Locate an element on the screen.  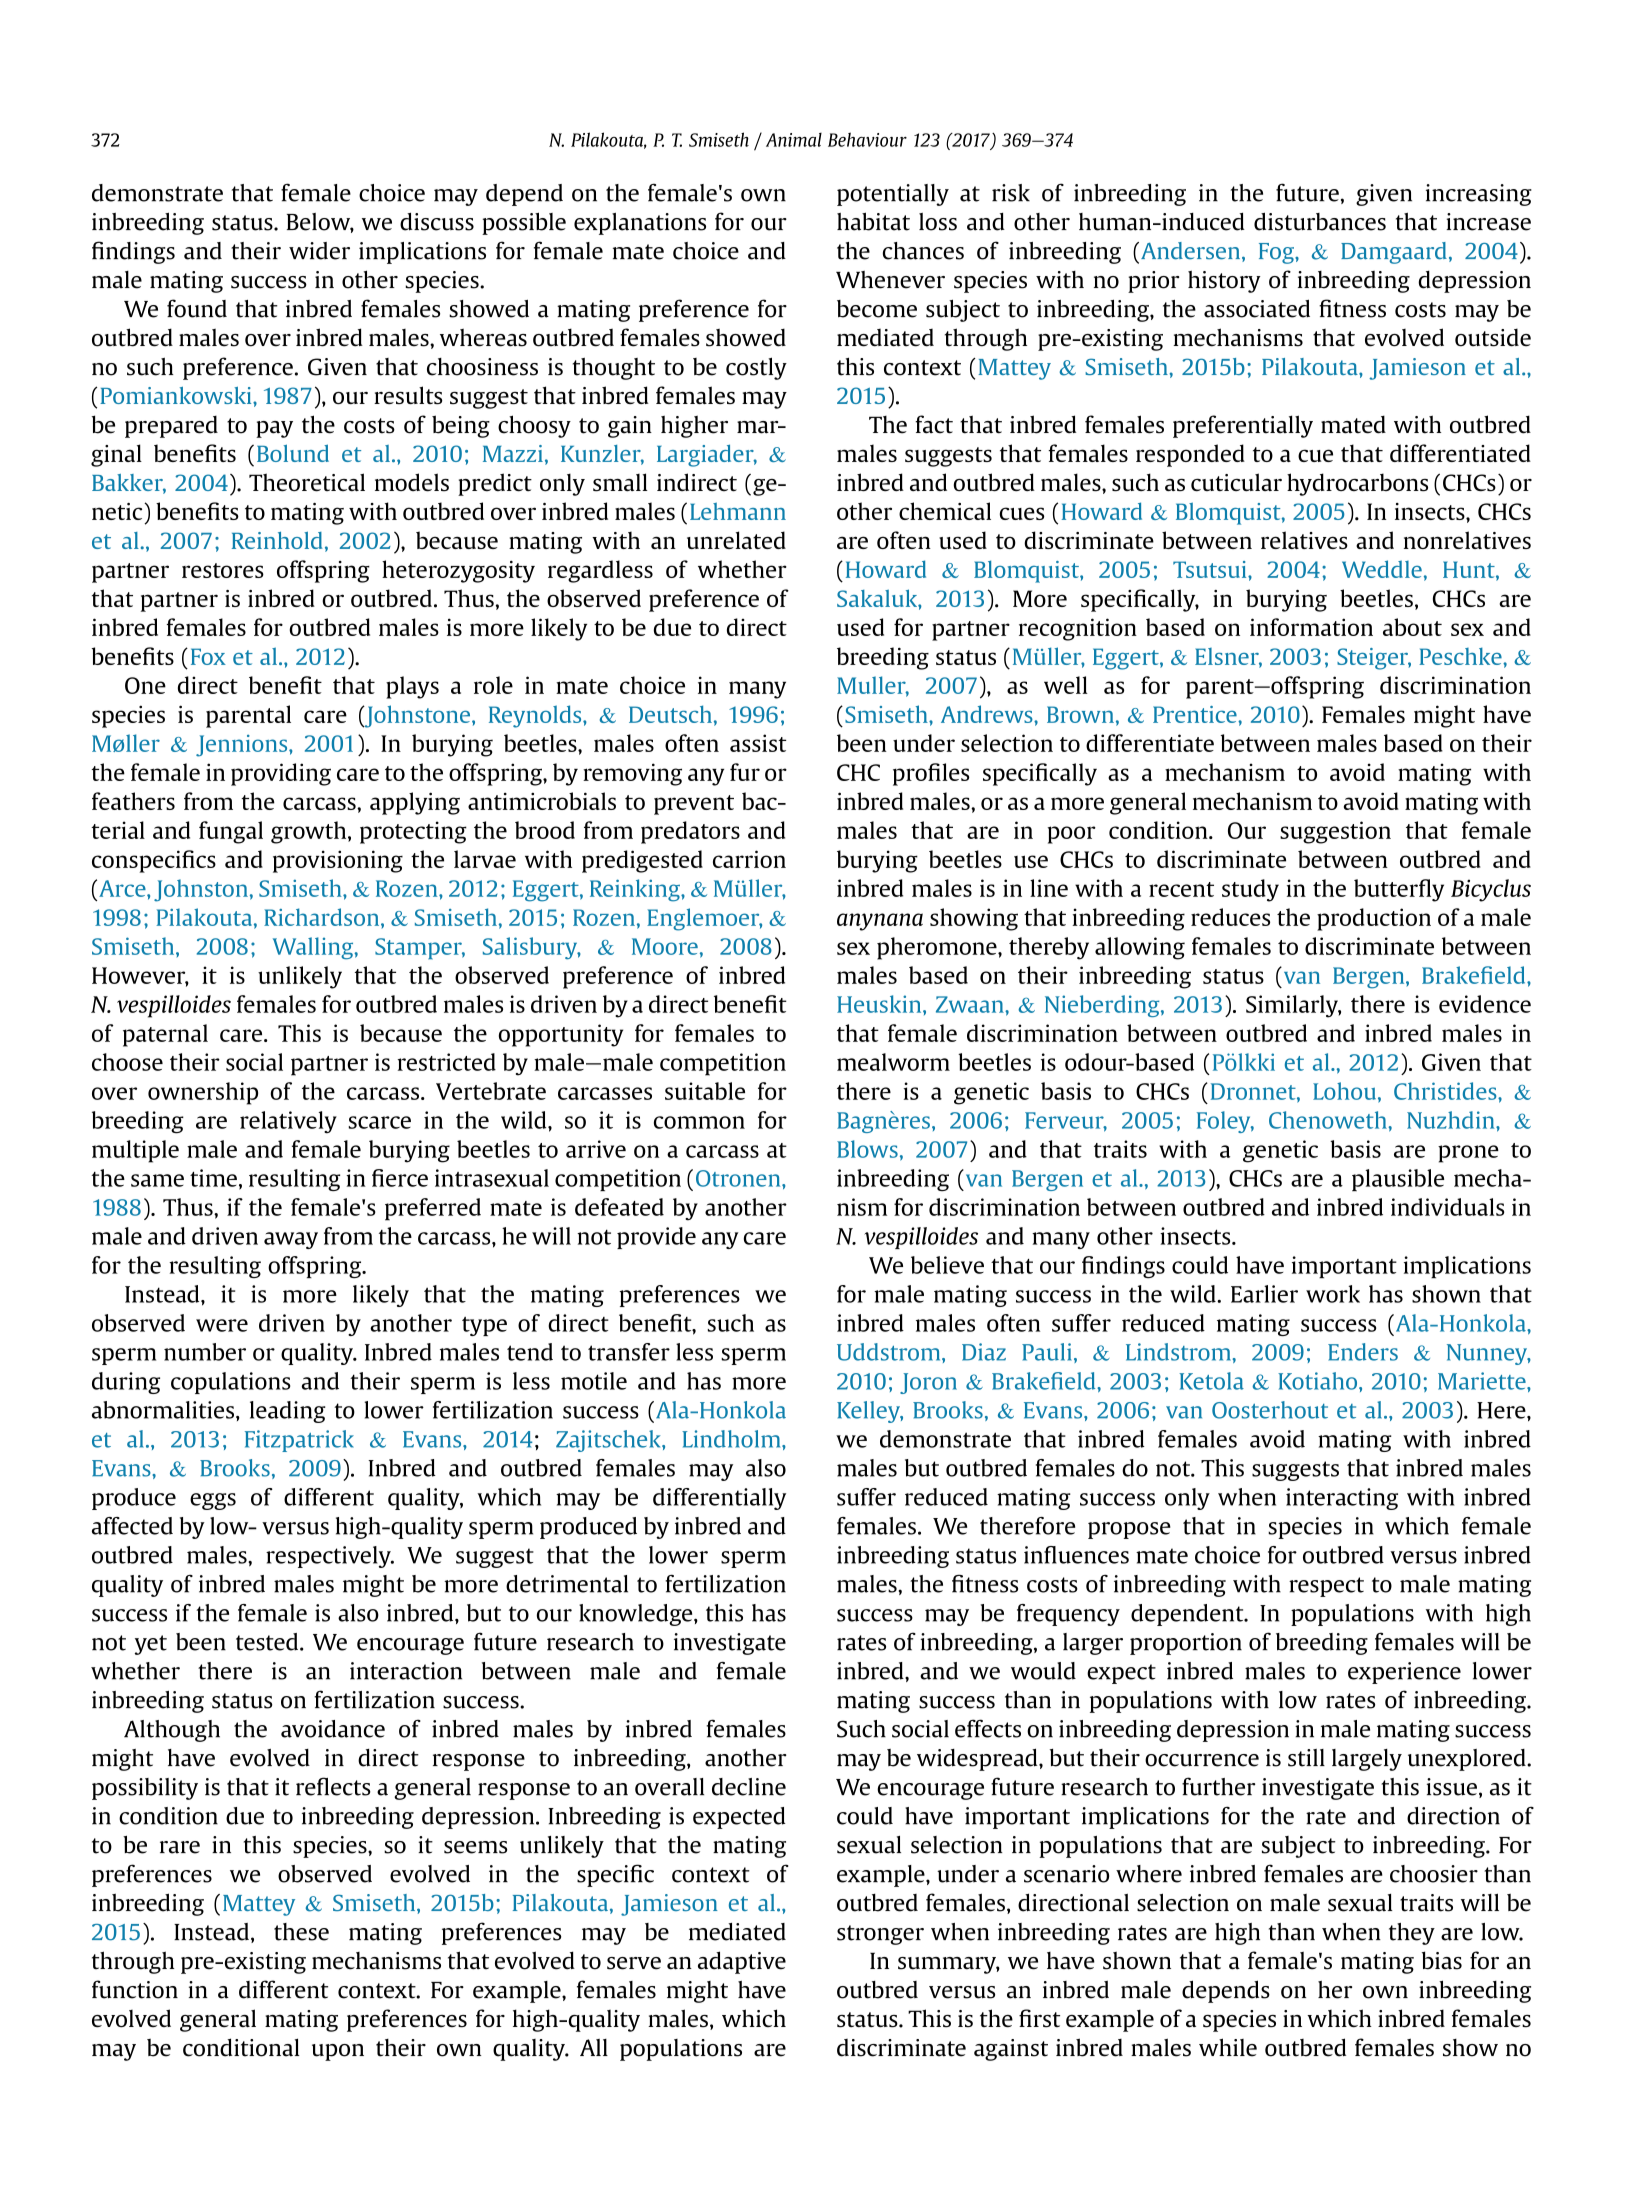
study is located at coordinates (1250, 890).
